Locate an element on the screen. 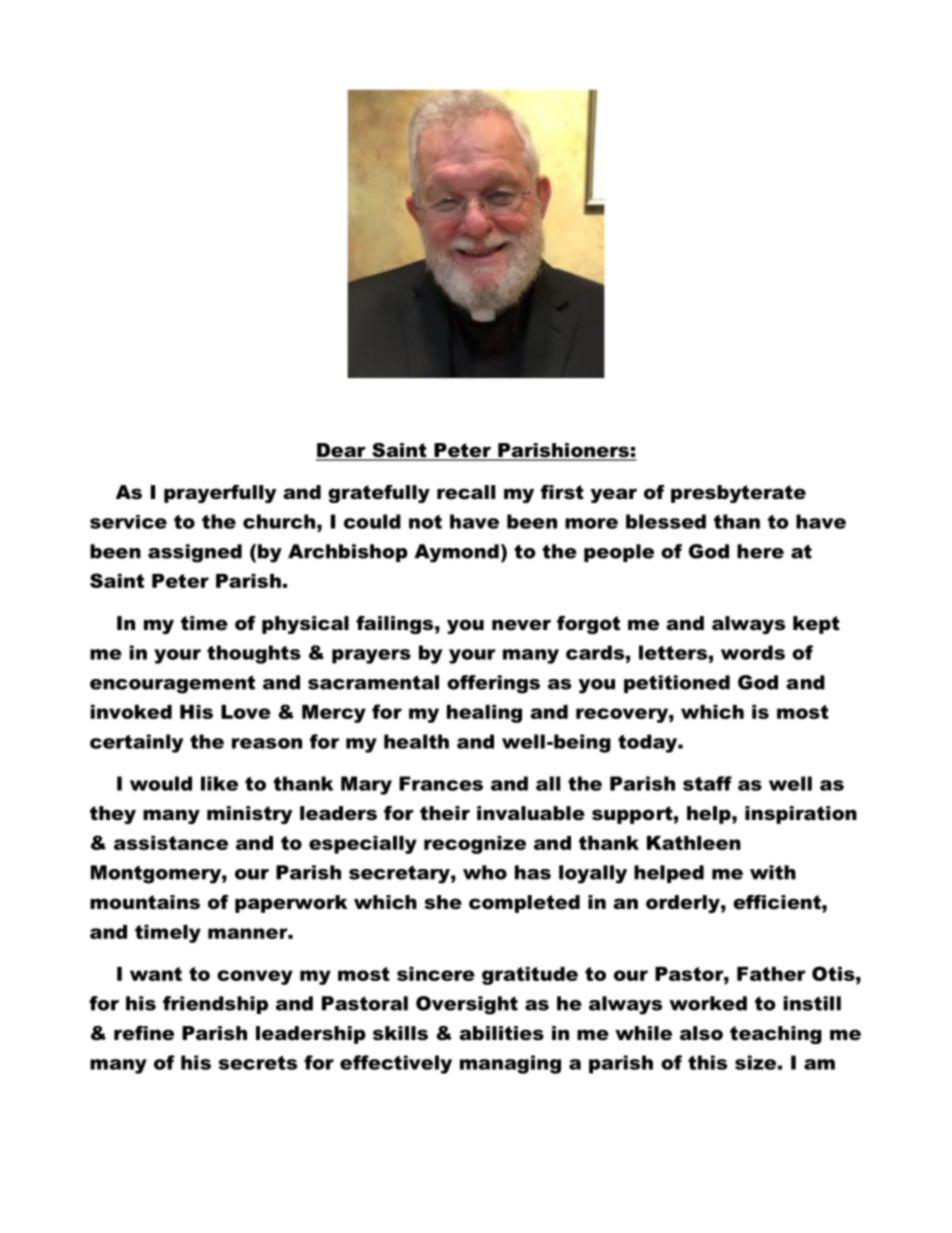  Kathleen is located at coordinates (694, 843).
